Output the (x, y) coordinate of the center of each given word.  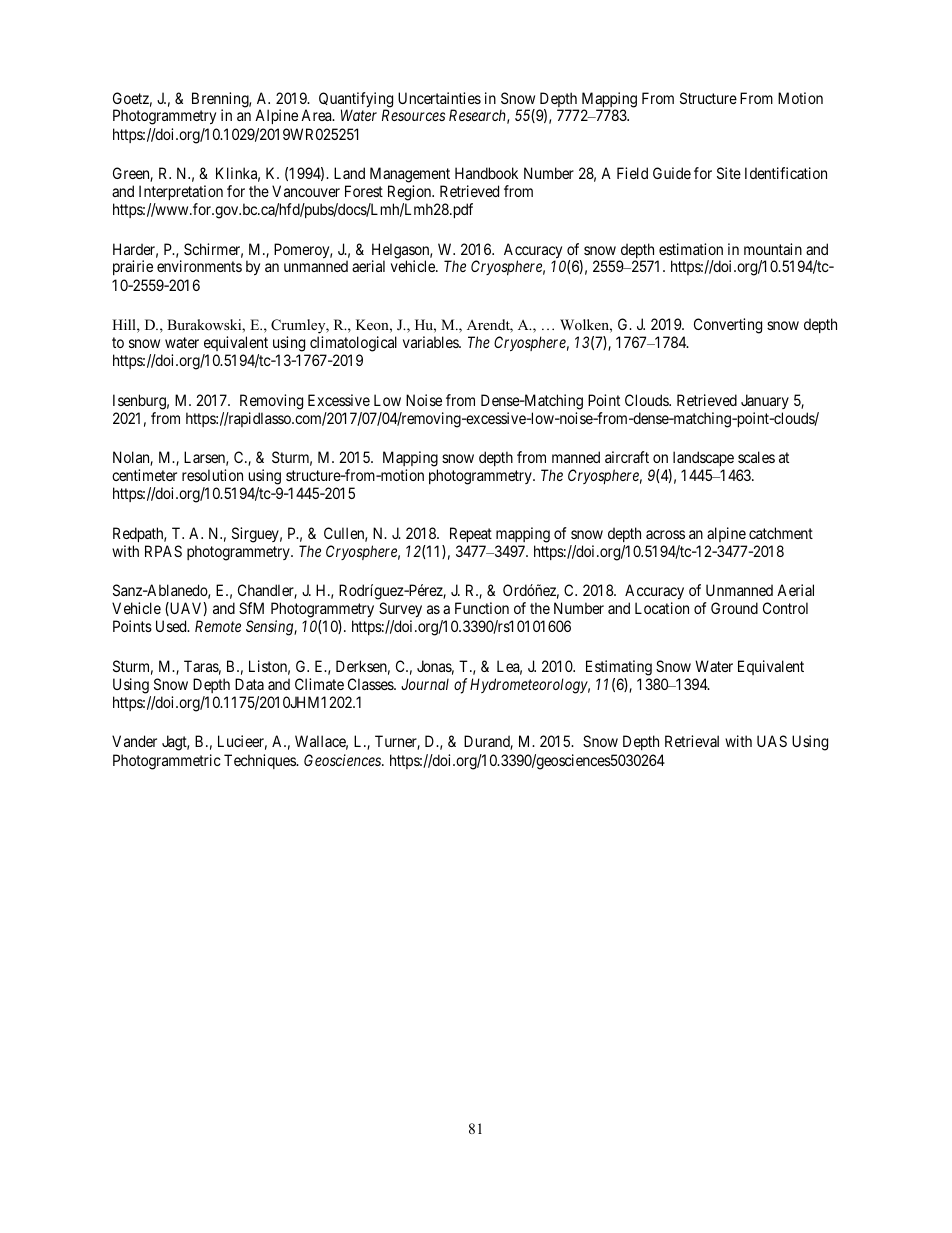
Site (729, 173)
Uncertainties (439, 98)
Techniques (261, 761)
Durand (488, 742)
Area (317, 115)
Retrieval (692, 741)
